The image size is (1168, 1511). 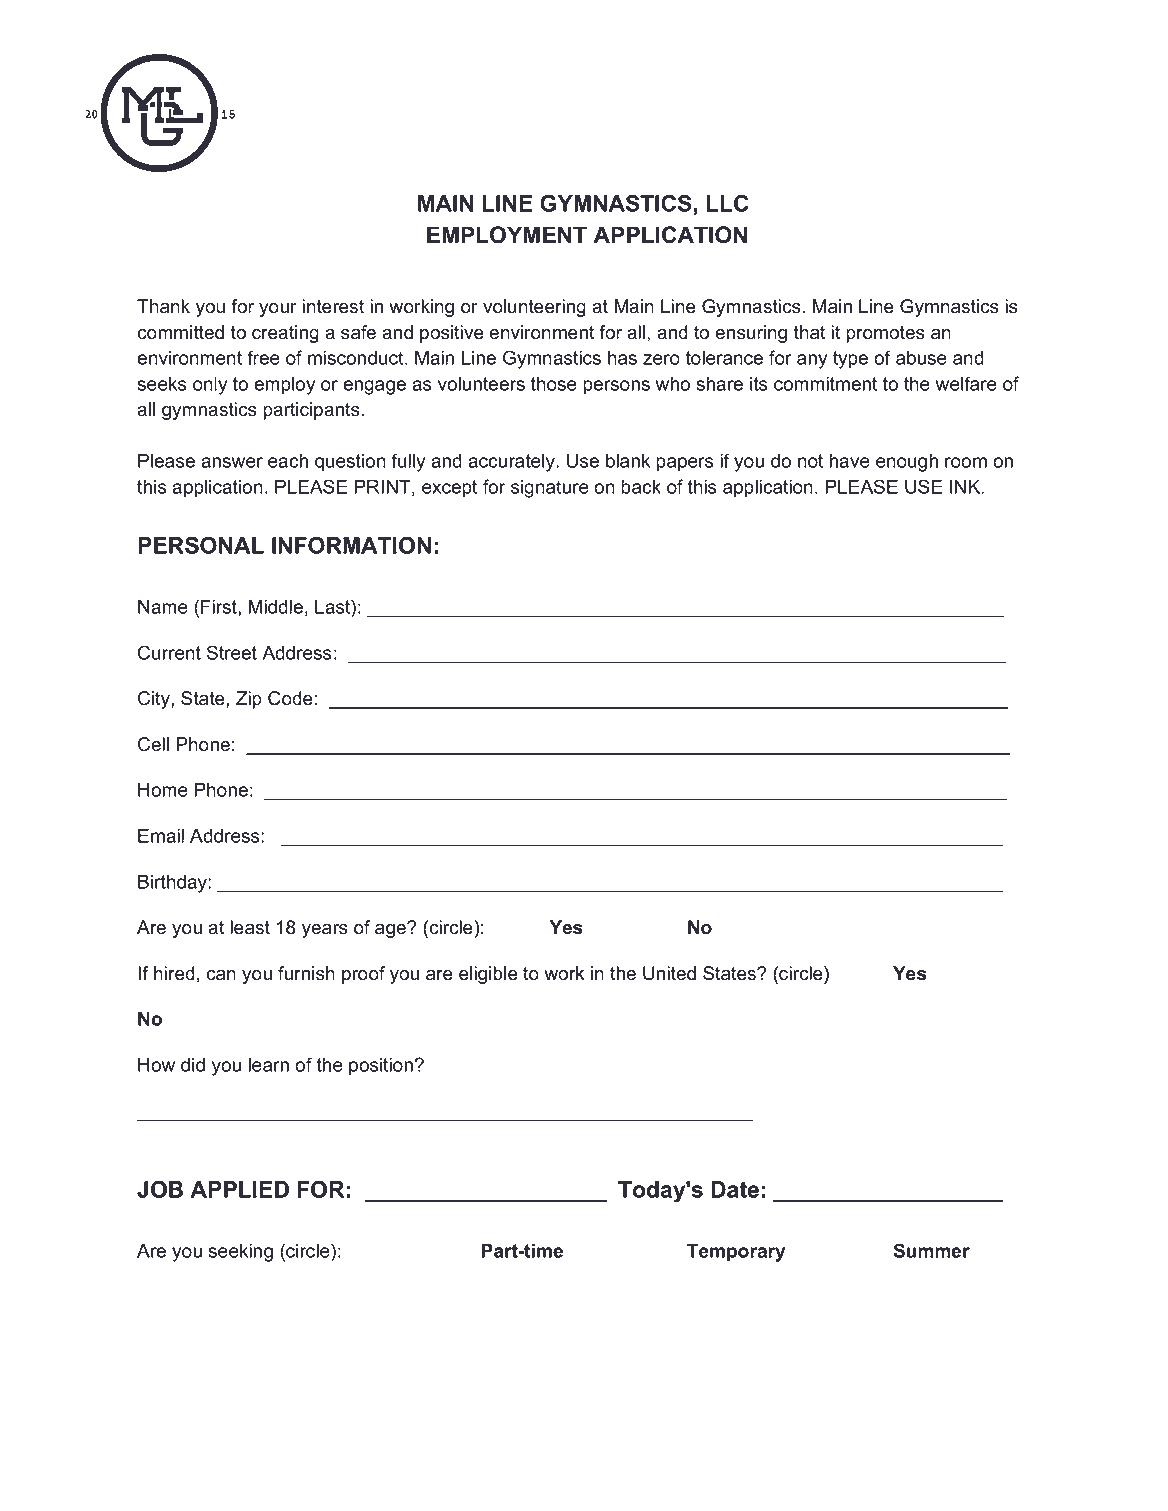 What do you see at coordinates (285, 334) in the page?
I see `creating` at bounding box center [285, 334].
